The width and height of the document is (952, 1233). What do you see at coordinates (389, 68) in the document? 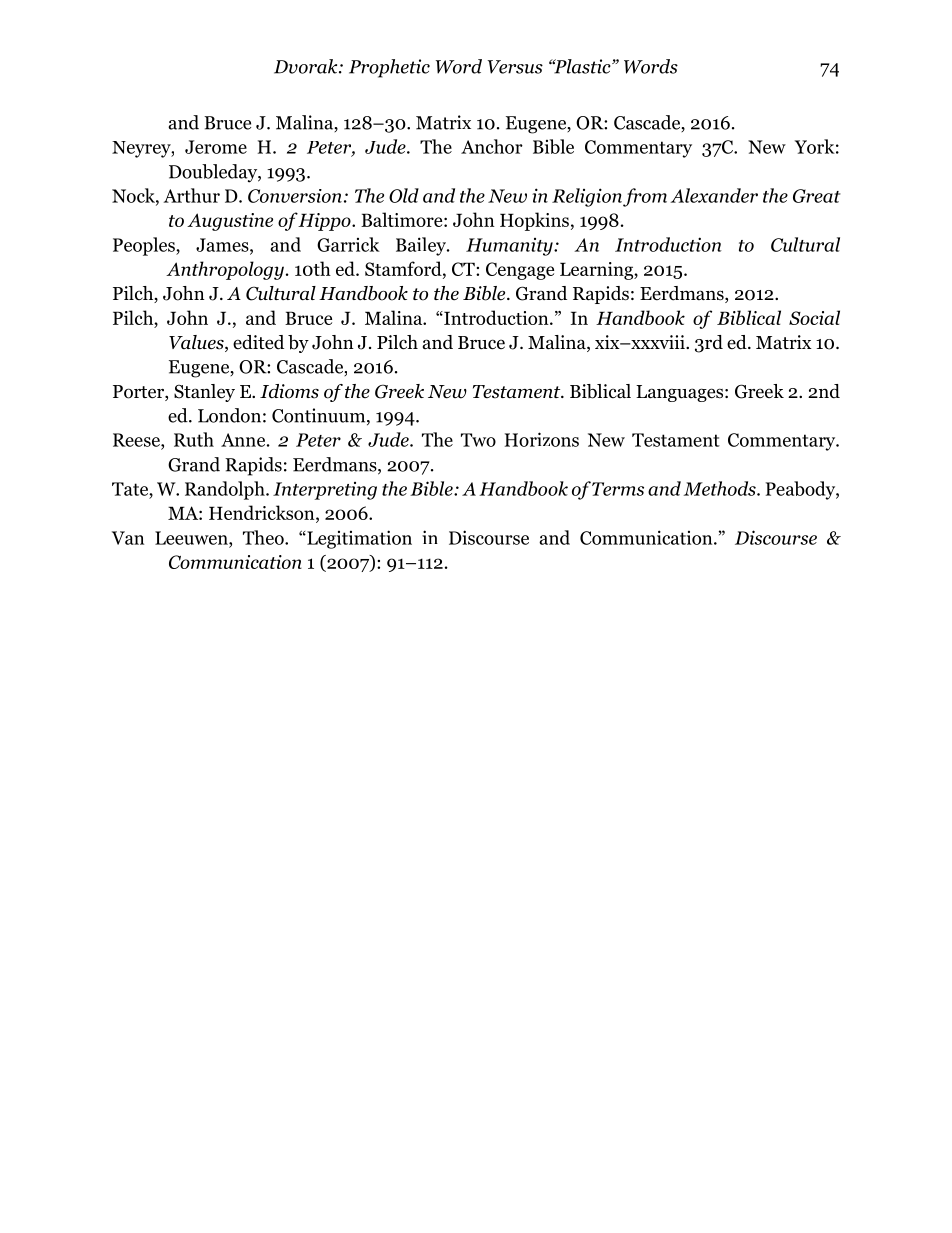
I see `Prophetic` at bounding box center [389, 68].
